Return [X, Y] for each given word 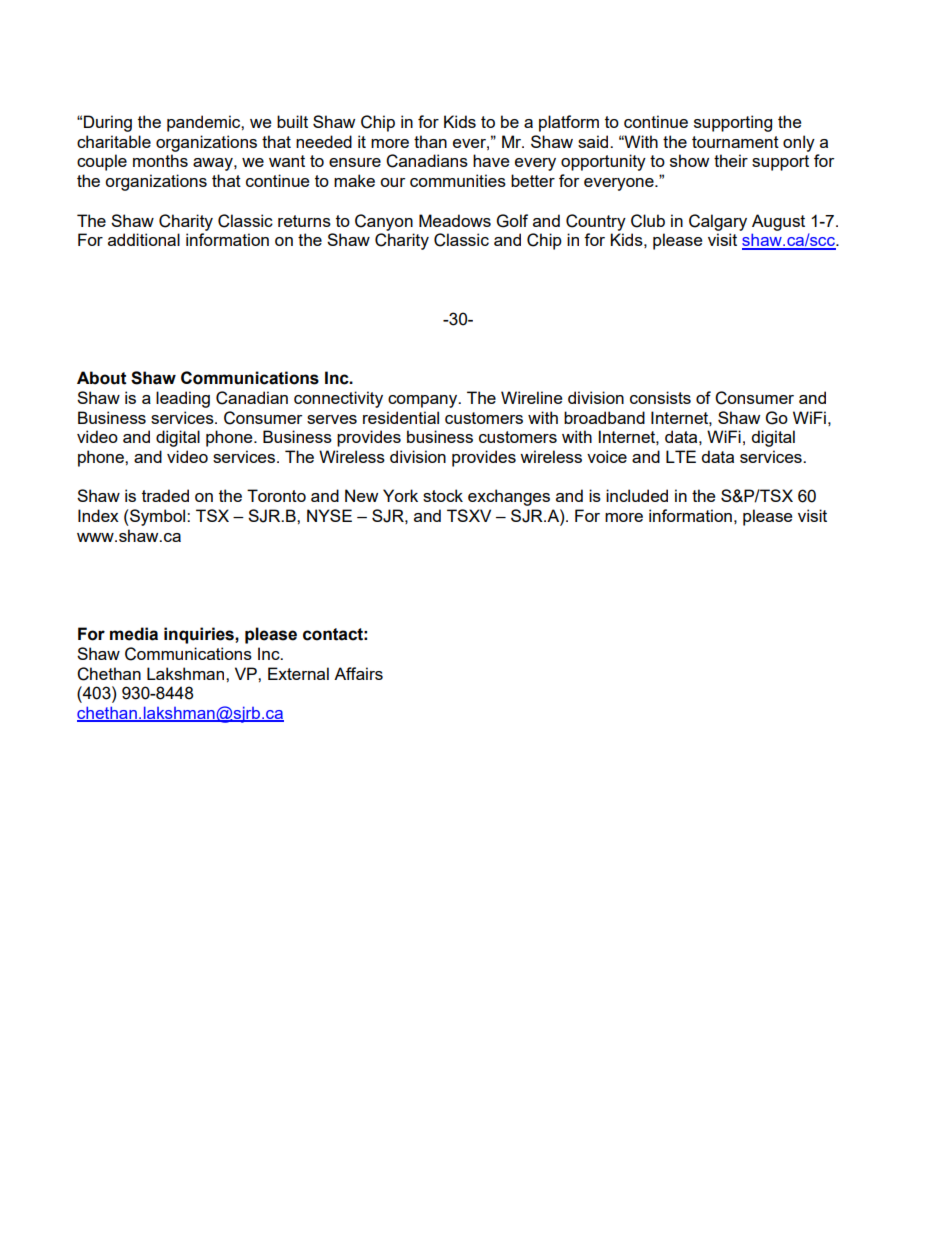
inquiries [200, 635]
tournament [735, 142]
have [491, 160]
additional [144, 239]
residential [401, 417]
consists [660, 397]
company [424, 401]
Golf [512, 221]
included [637, 495]
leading [183, 399]
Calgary [718, 222]
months [160, 160]
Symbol [158, 517]
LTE [681, 456]
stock [443, 495]
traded [165, 495]
